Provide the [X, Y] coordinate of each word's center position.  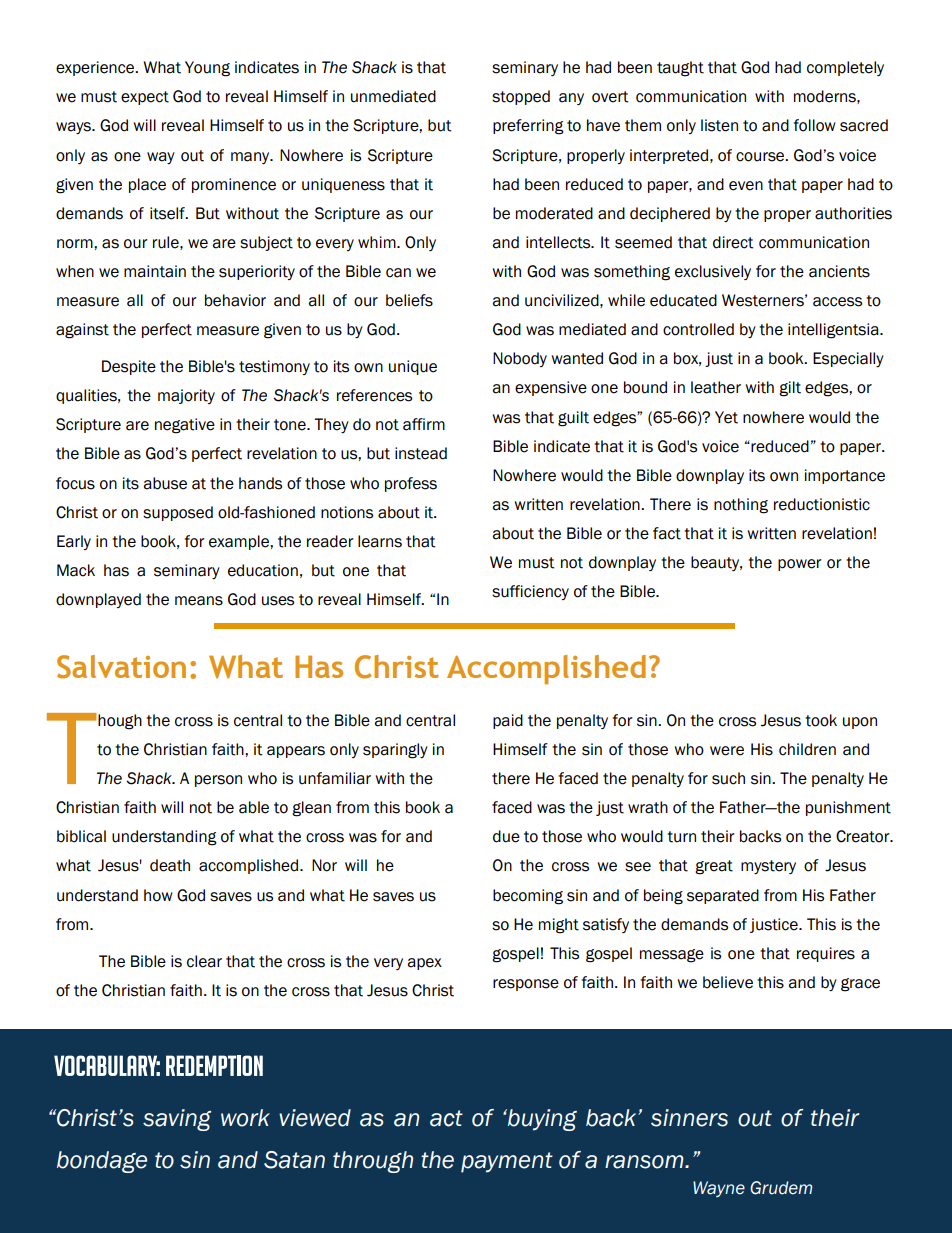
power [800, 565]
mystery [768, 867]
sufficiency [530, 592]
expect [145, 98]
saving [177, 1120]
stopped [521, 97]
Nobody [520, 359]
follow [814, 125]
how [158, 895]
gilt [790, 389]
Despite [129, 367]
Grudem [781, 1188]
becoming [528, 897]
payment [507, 1162]
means [199, 601]
